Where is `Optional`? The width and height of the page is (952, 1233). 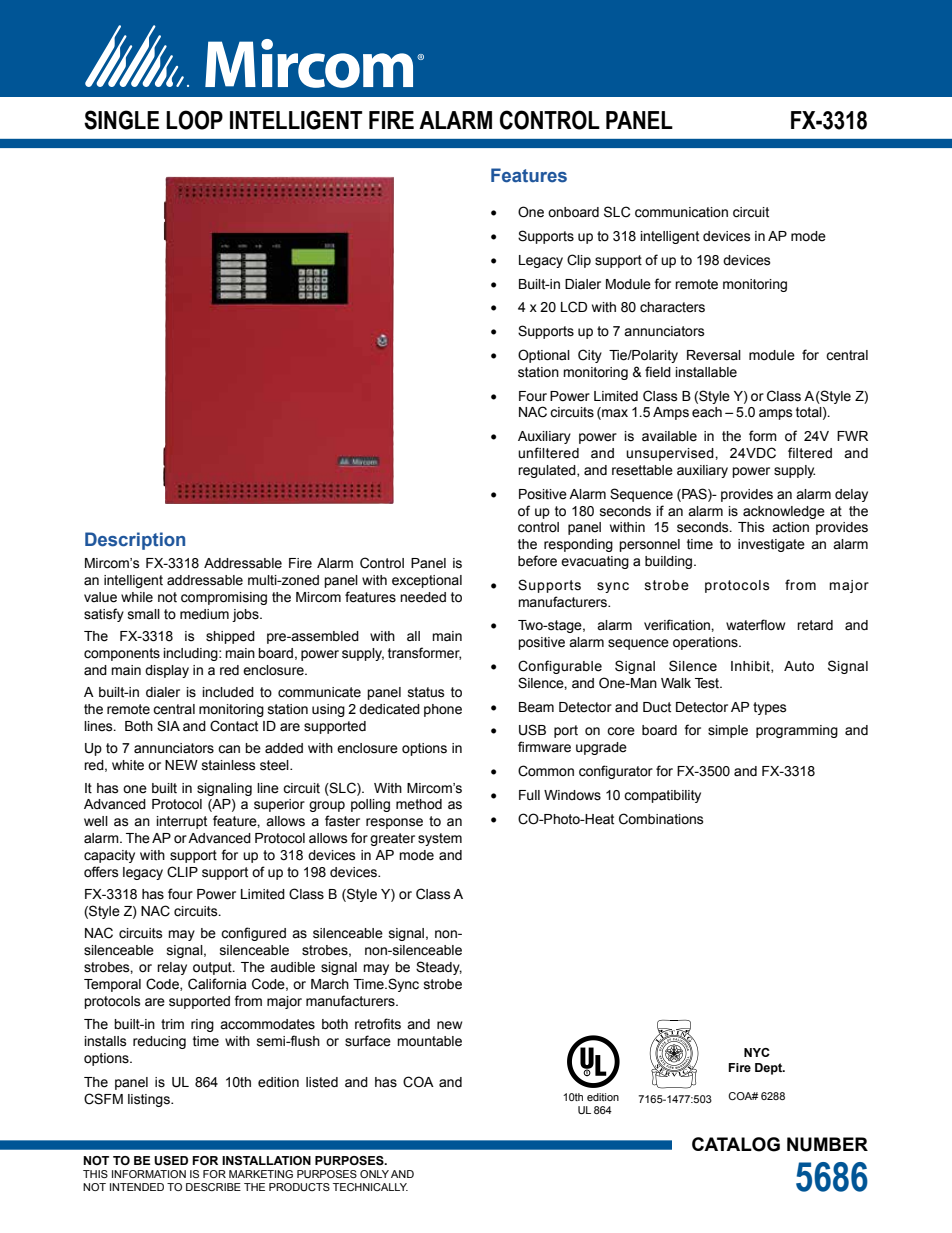
Optional is located at coordinates (544, 356).
